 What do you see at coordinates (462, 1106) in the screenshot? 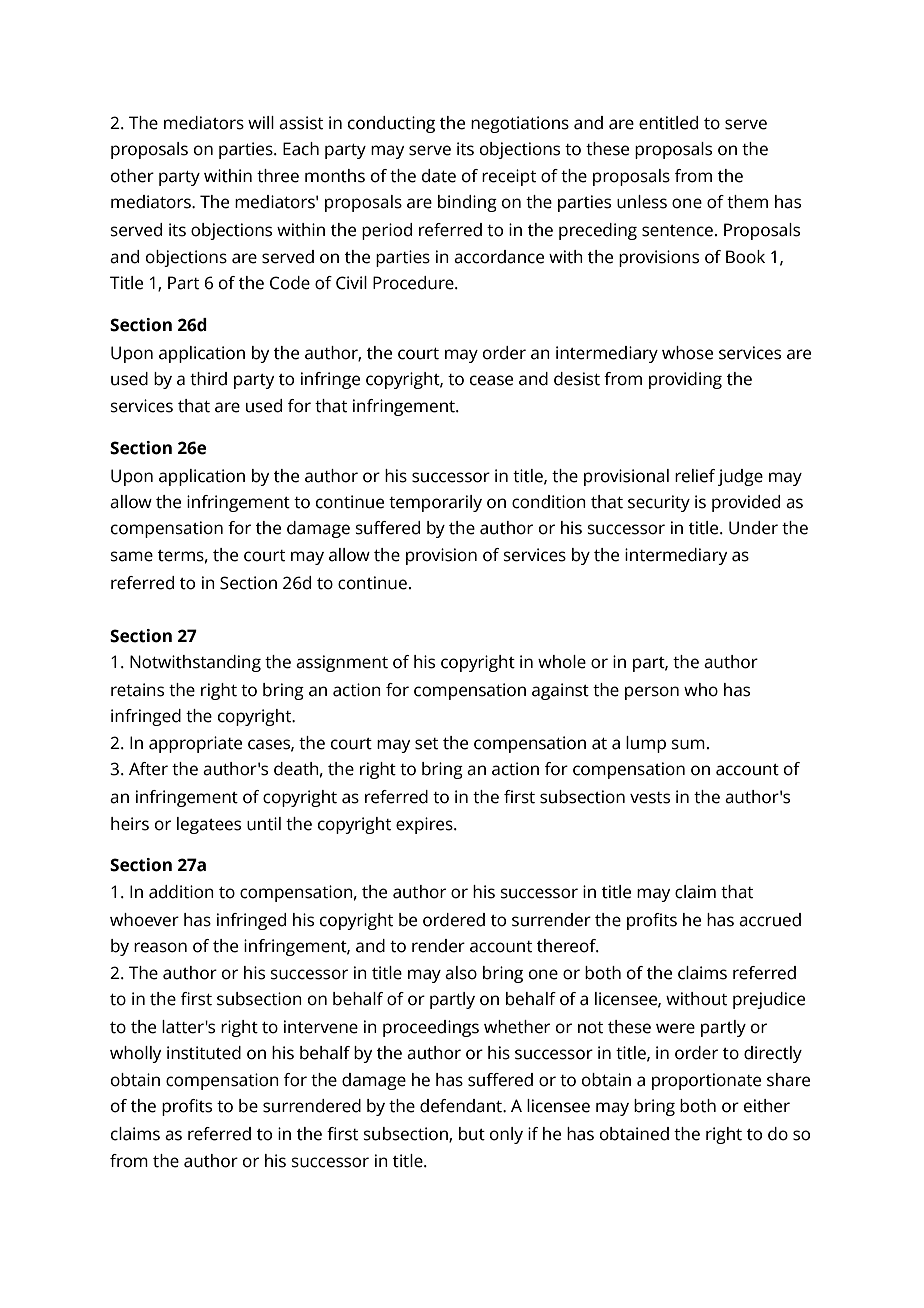
I see `defendant` at bounding box center [462, 1106].
